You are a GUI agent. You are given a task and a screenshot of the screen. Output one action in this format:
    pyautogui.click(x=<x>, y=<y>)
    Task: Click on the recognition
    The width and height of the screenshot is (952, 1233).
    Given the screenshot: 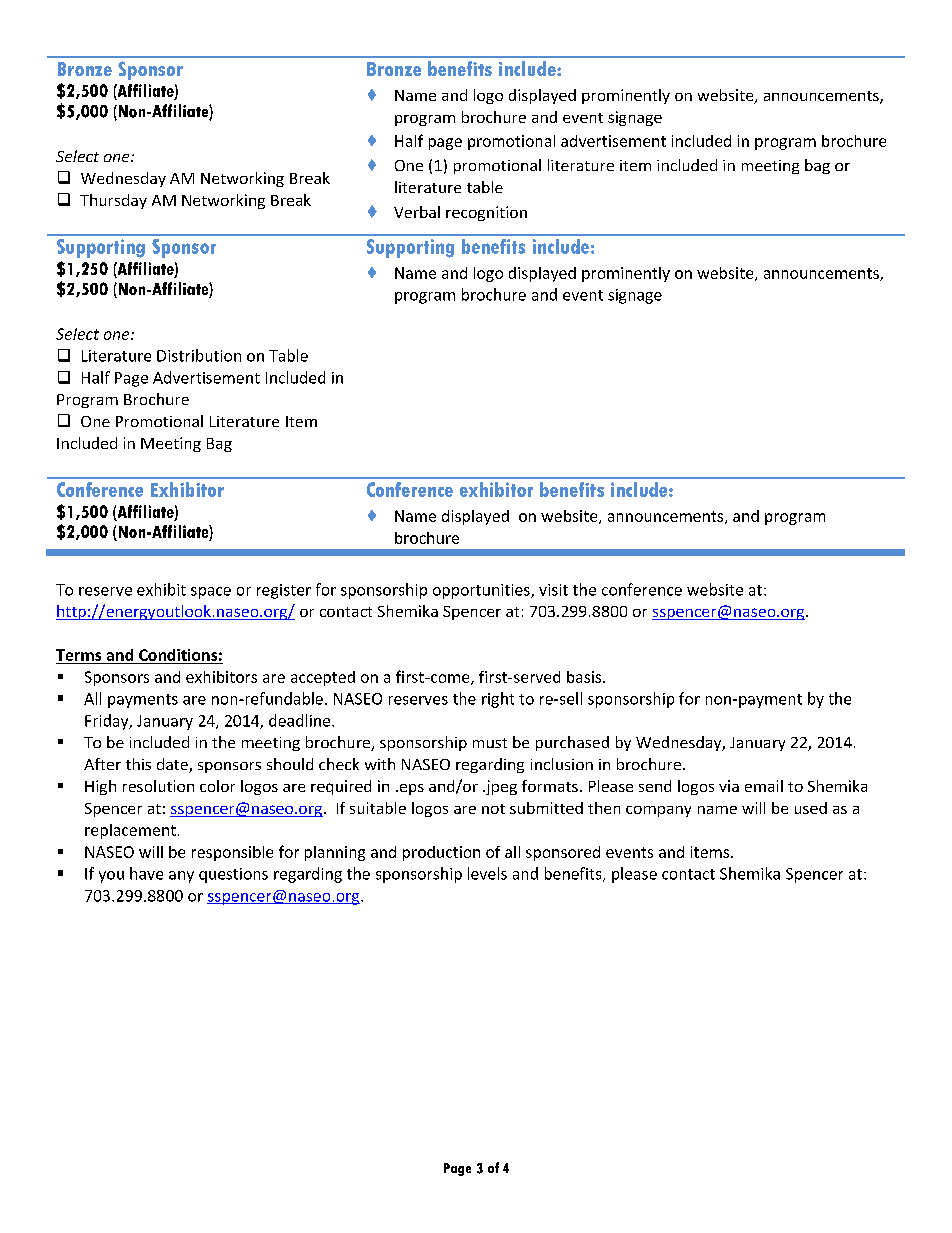 What is the action you would take?
    pyautogui.click(x=486, y=213)
